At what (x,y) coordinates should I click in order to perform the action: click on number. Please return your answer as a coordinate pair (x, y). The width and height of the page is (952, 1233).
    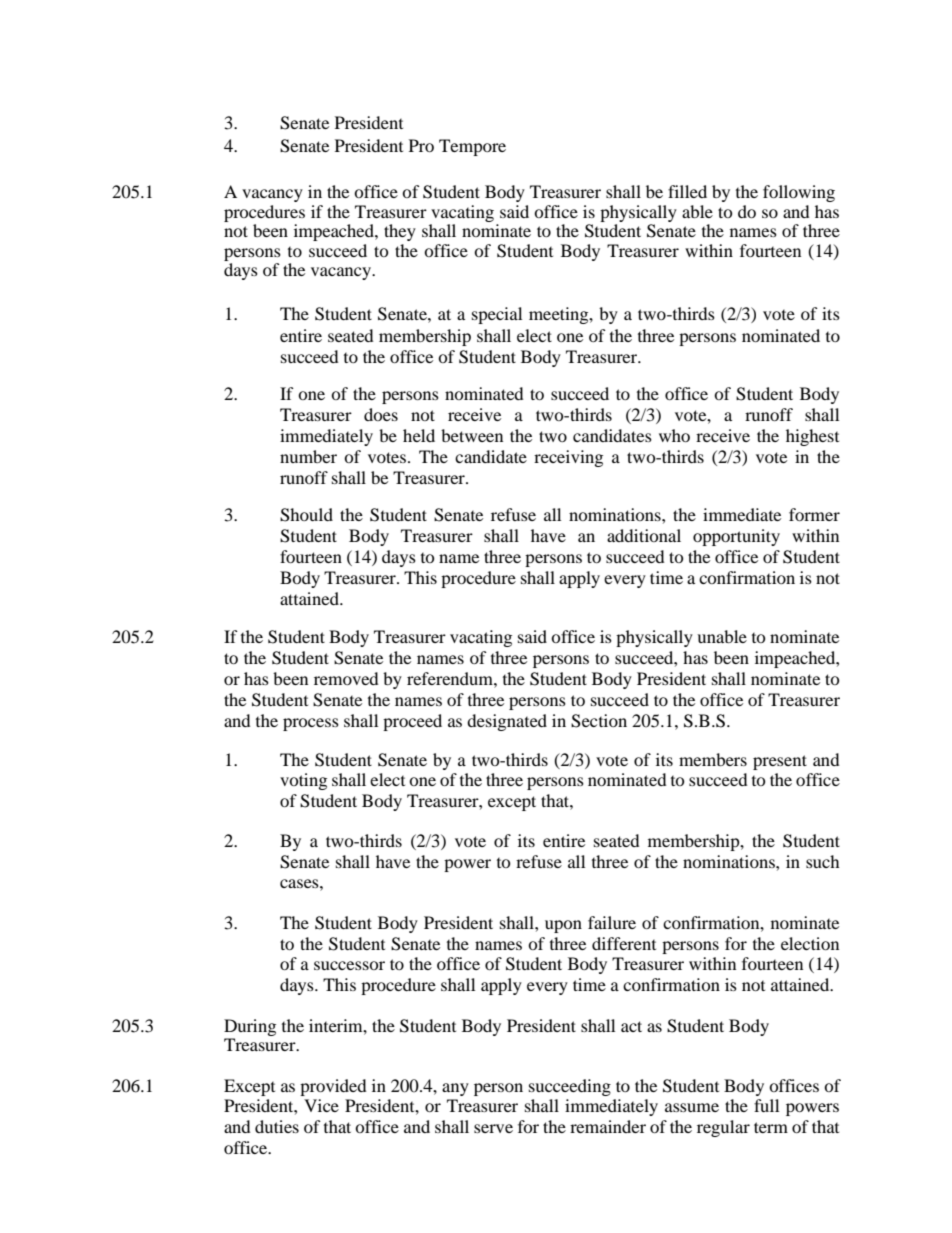
    Looking at the image, I should click on (308, 456).
